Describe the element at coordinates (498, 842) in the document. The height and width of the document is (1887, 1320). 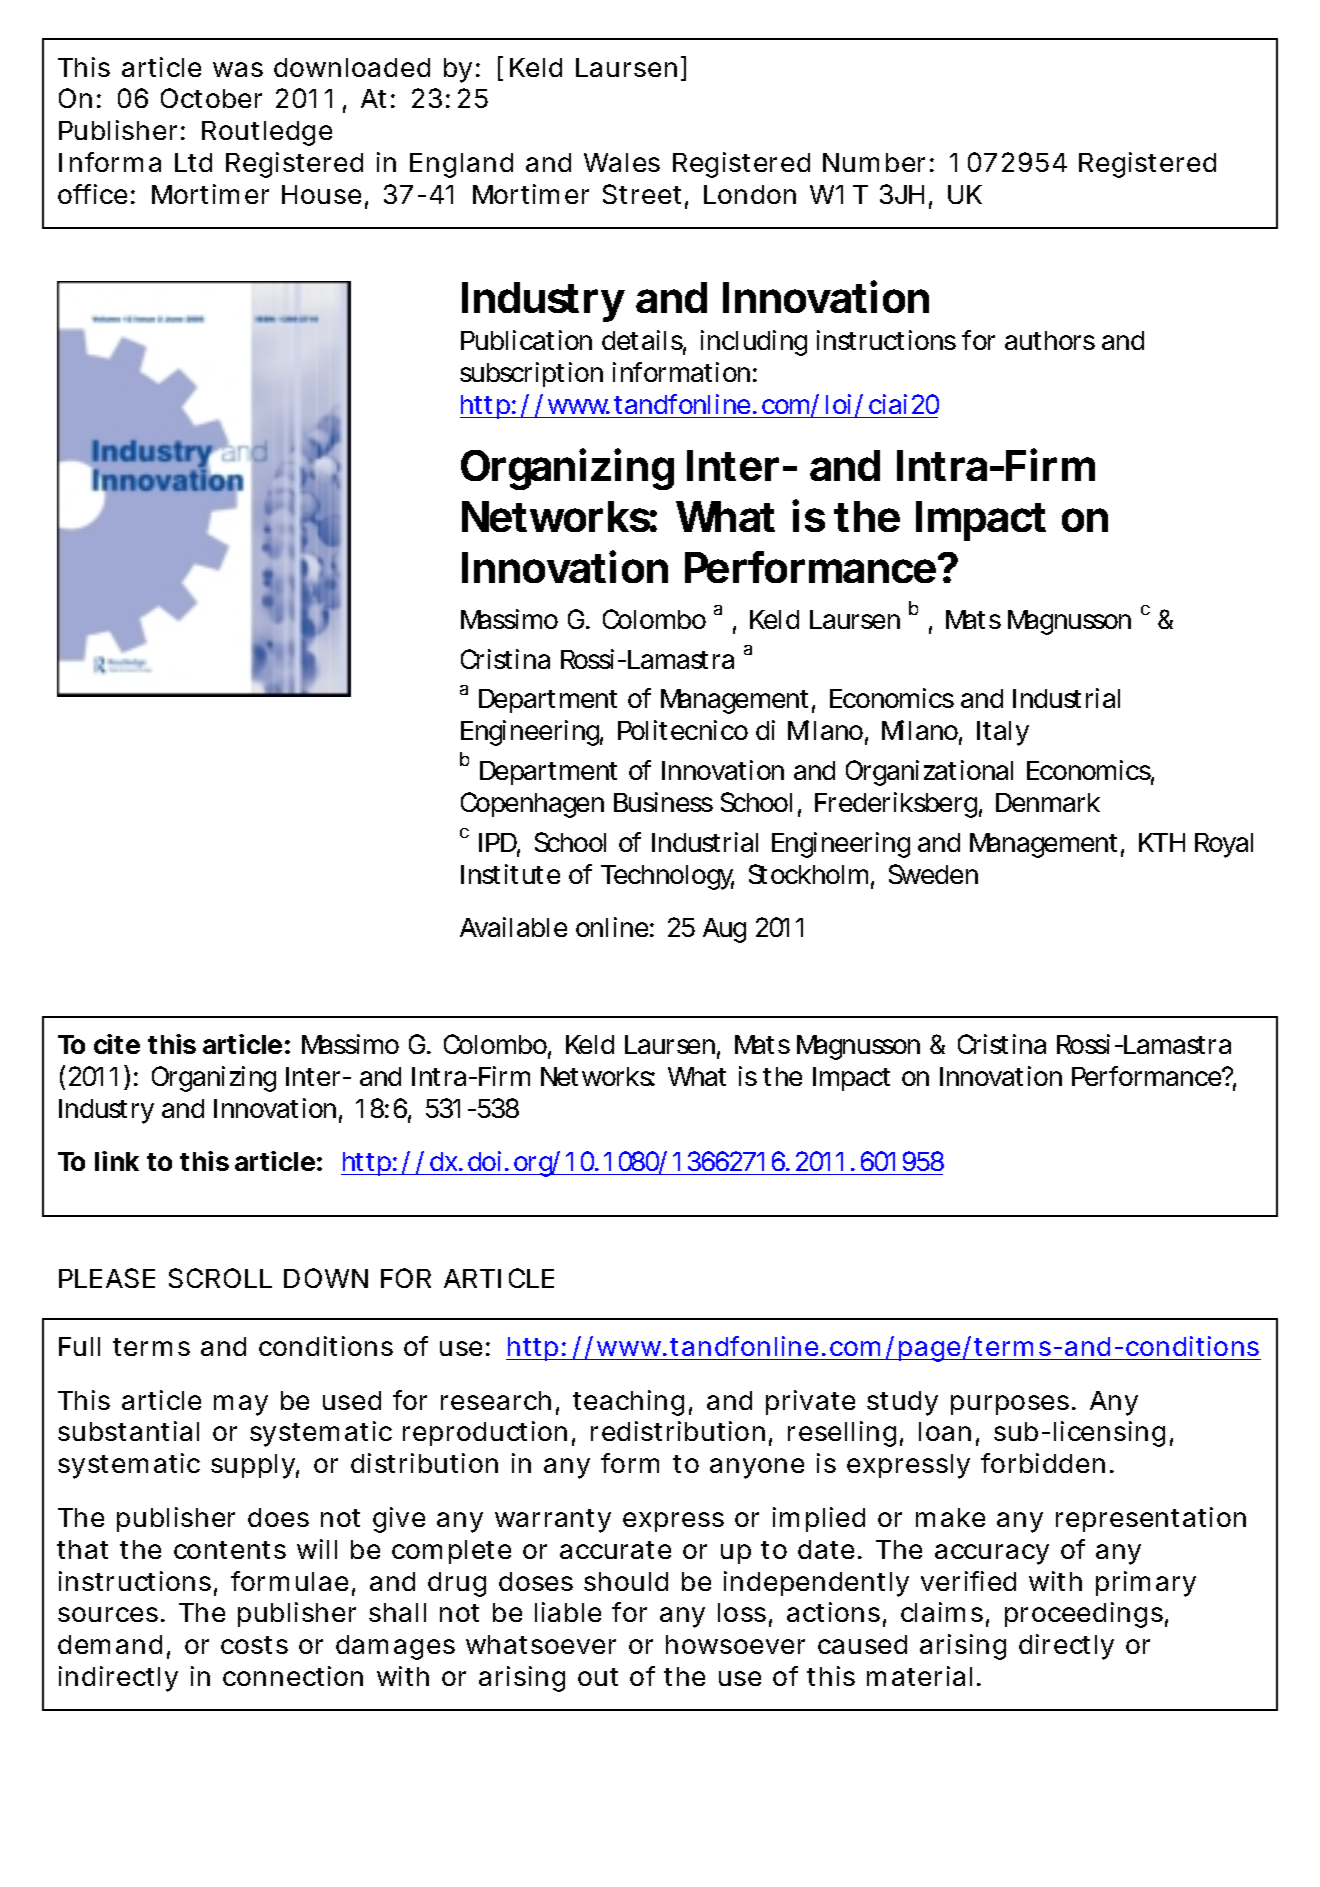
I see `IPD` at that location.
